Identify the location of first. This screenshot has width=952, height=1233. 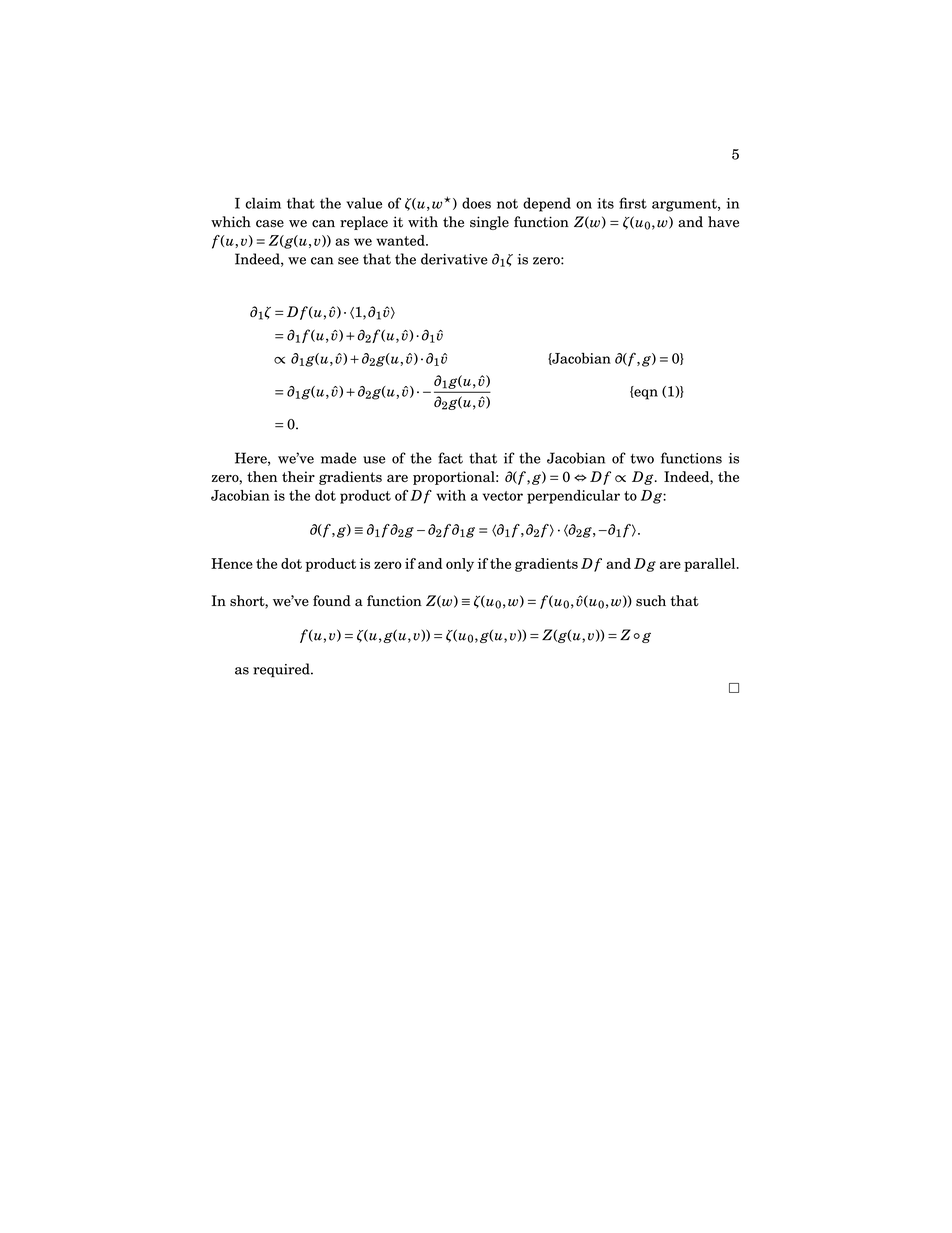
(633, 203).
